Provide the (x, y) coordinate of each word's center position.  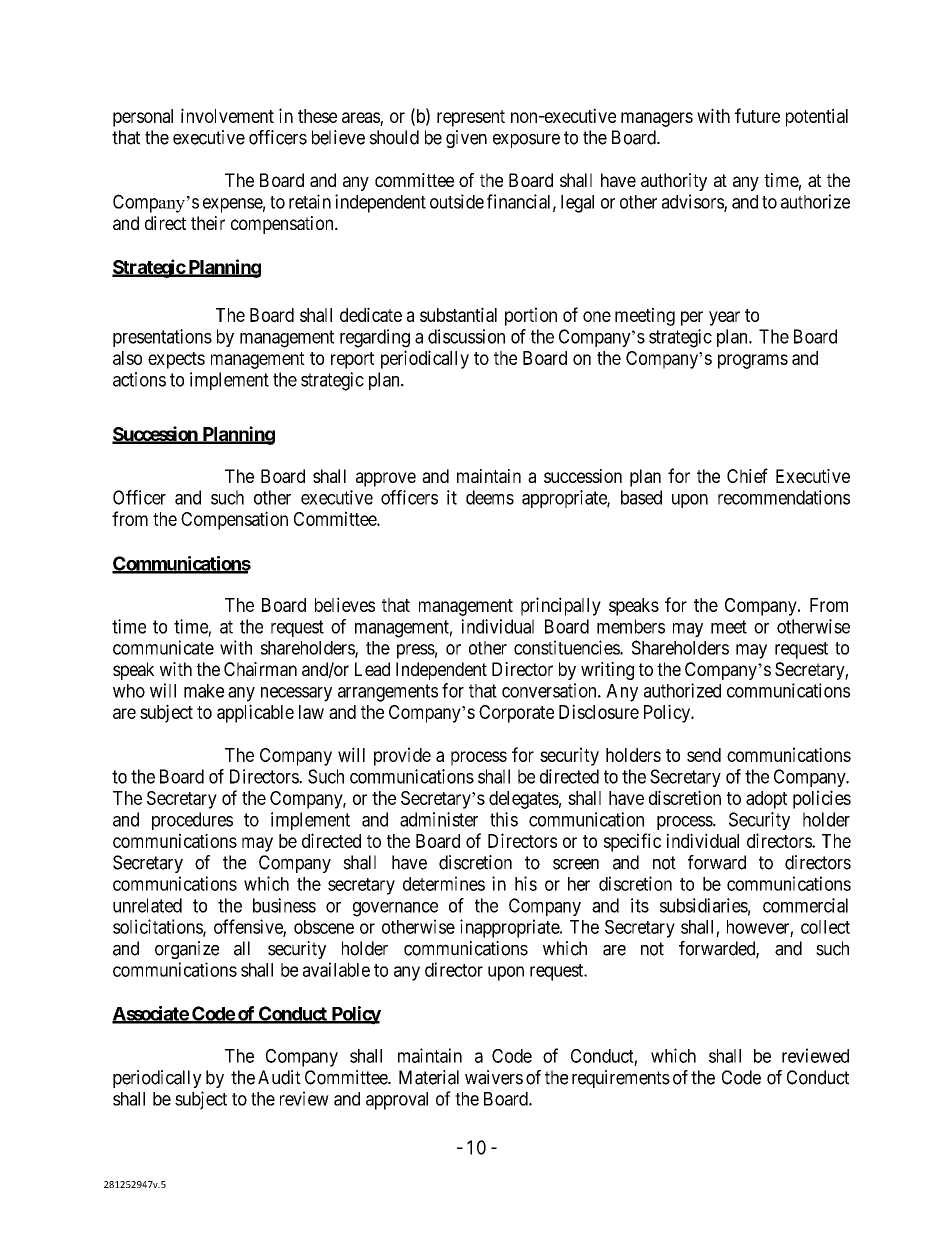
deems (490, 497)
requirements (621, 1079)
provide (402, 756)
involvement (227, 115)
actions (139, 379)
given (466, 139)
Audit (279, 1077)
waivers (494, 1077)
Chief (747, 475)
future (757, 115)
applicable (255, 713)
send (704, 755)
